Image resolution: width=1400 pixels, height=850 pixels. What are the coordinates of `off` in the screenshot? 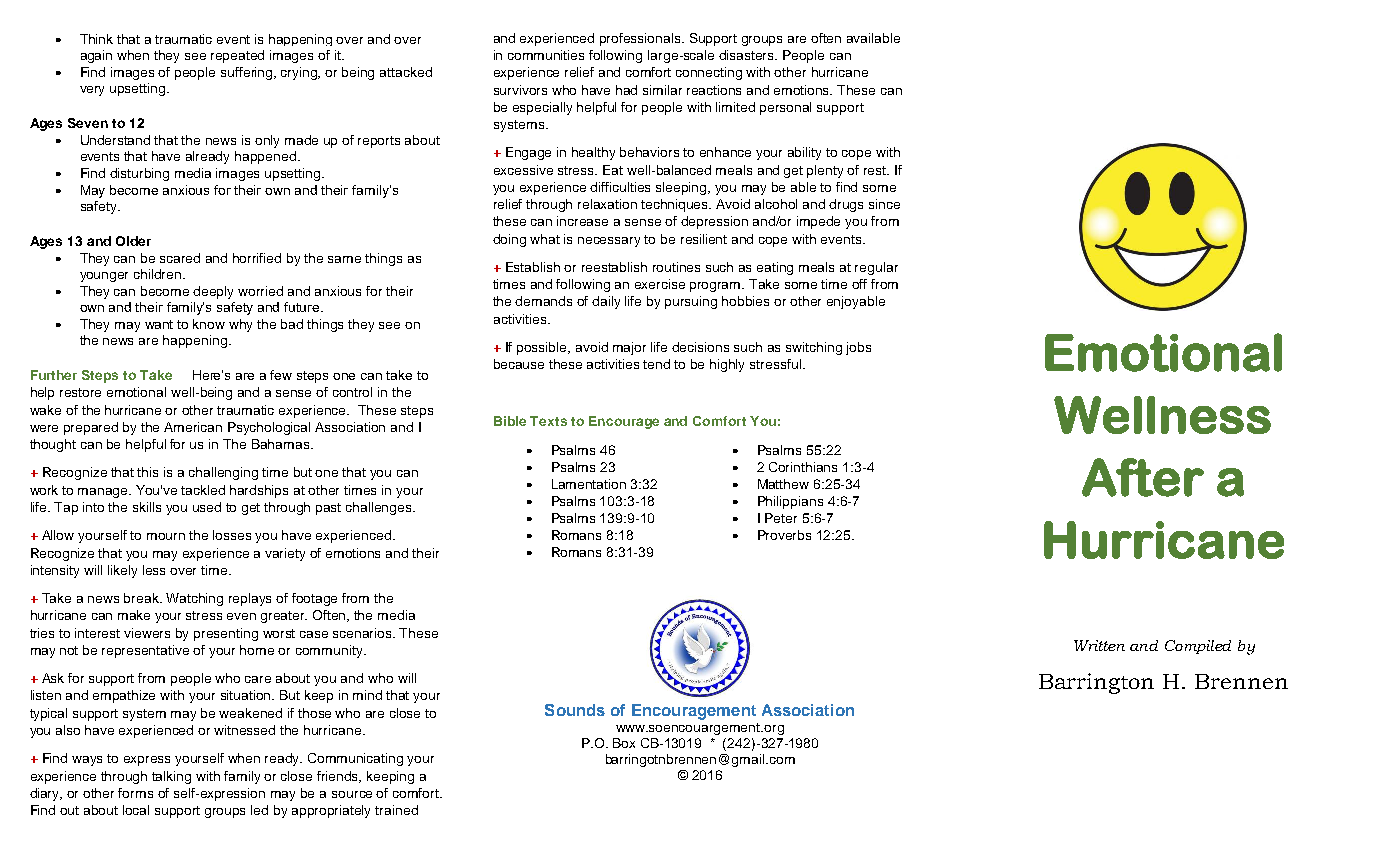 It's located at (859, 284).
